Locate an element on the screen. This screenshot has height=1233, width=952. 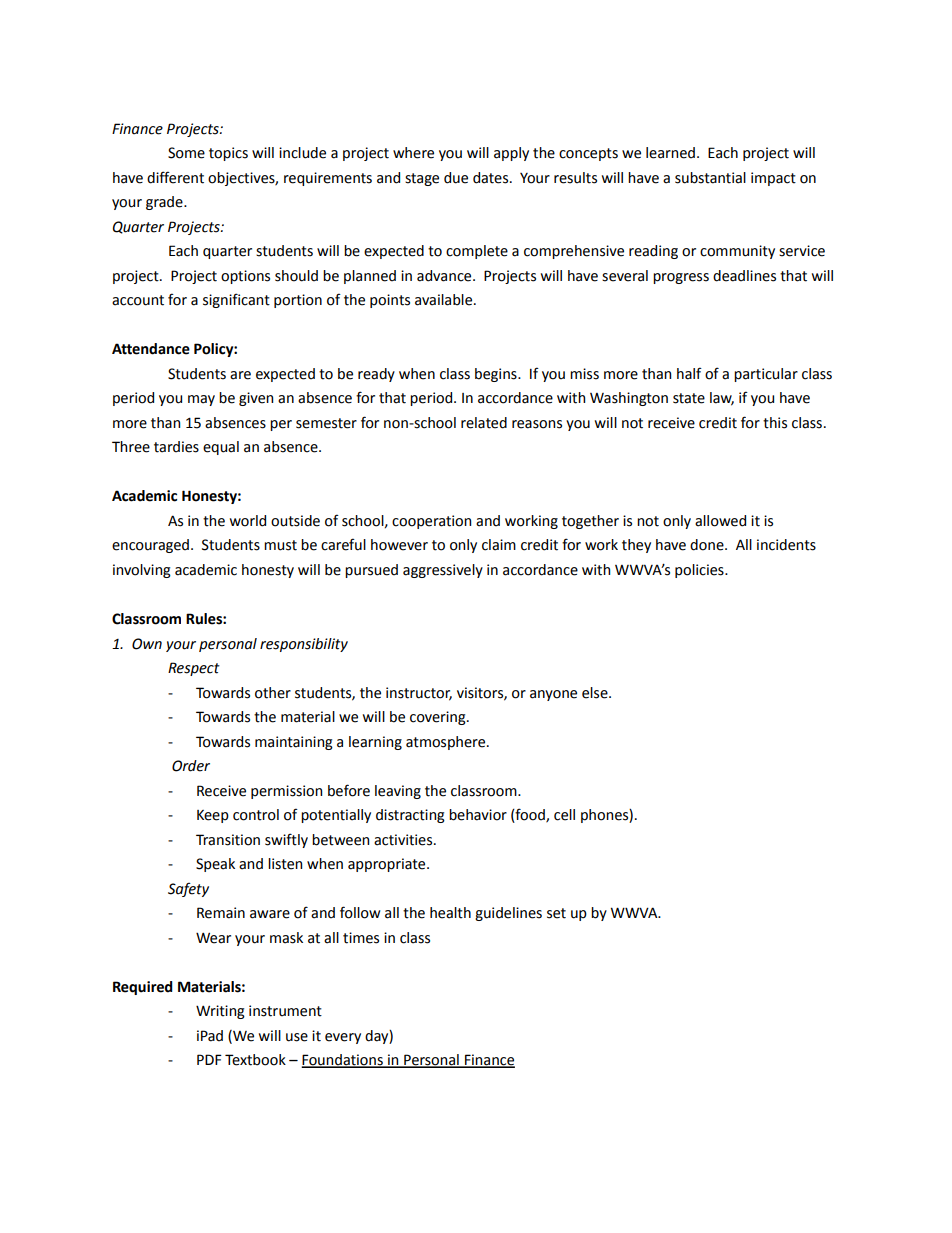
set is located at coordinates (556, 913).
